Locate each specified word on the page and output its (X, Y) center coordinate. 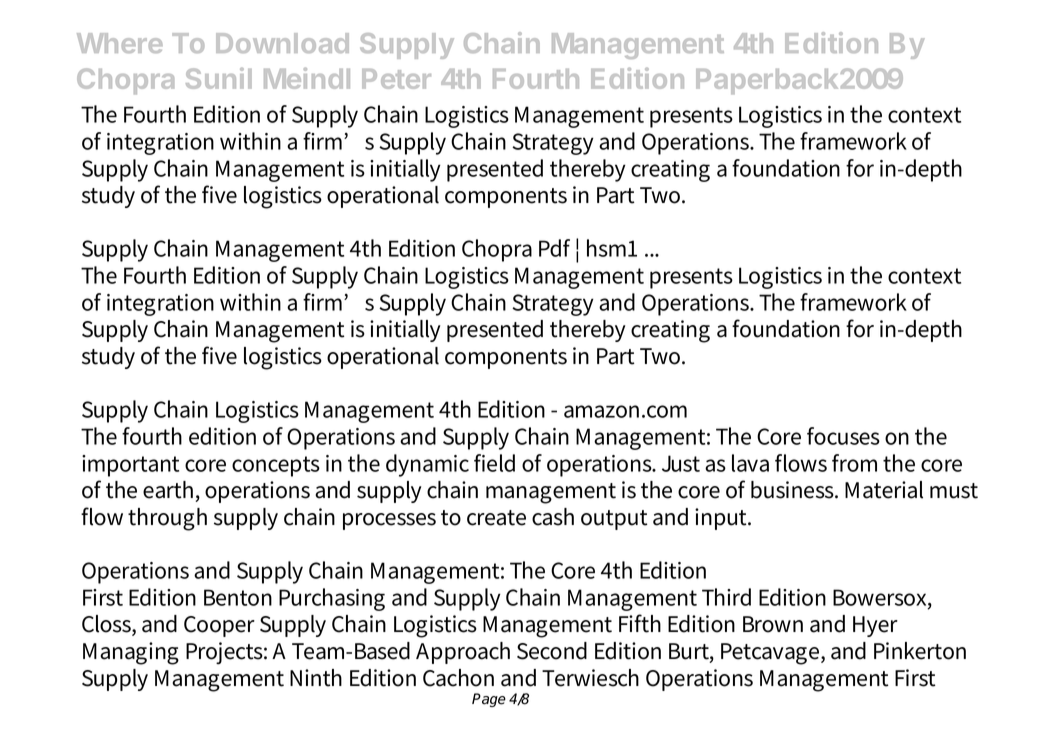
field (494, 463)
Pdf (554, 248)
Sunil (219, 78)
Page (489, 700)
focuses (843, 436)
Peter (396, 79)
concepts (276, 466)
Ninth (316, 678)
